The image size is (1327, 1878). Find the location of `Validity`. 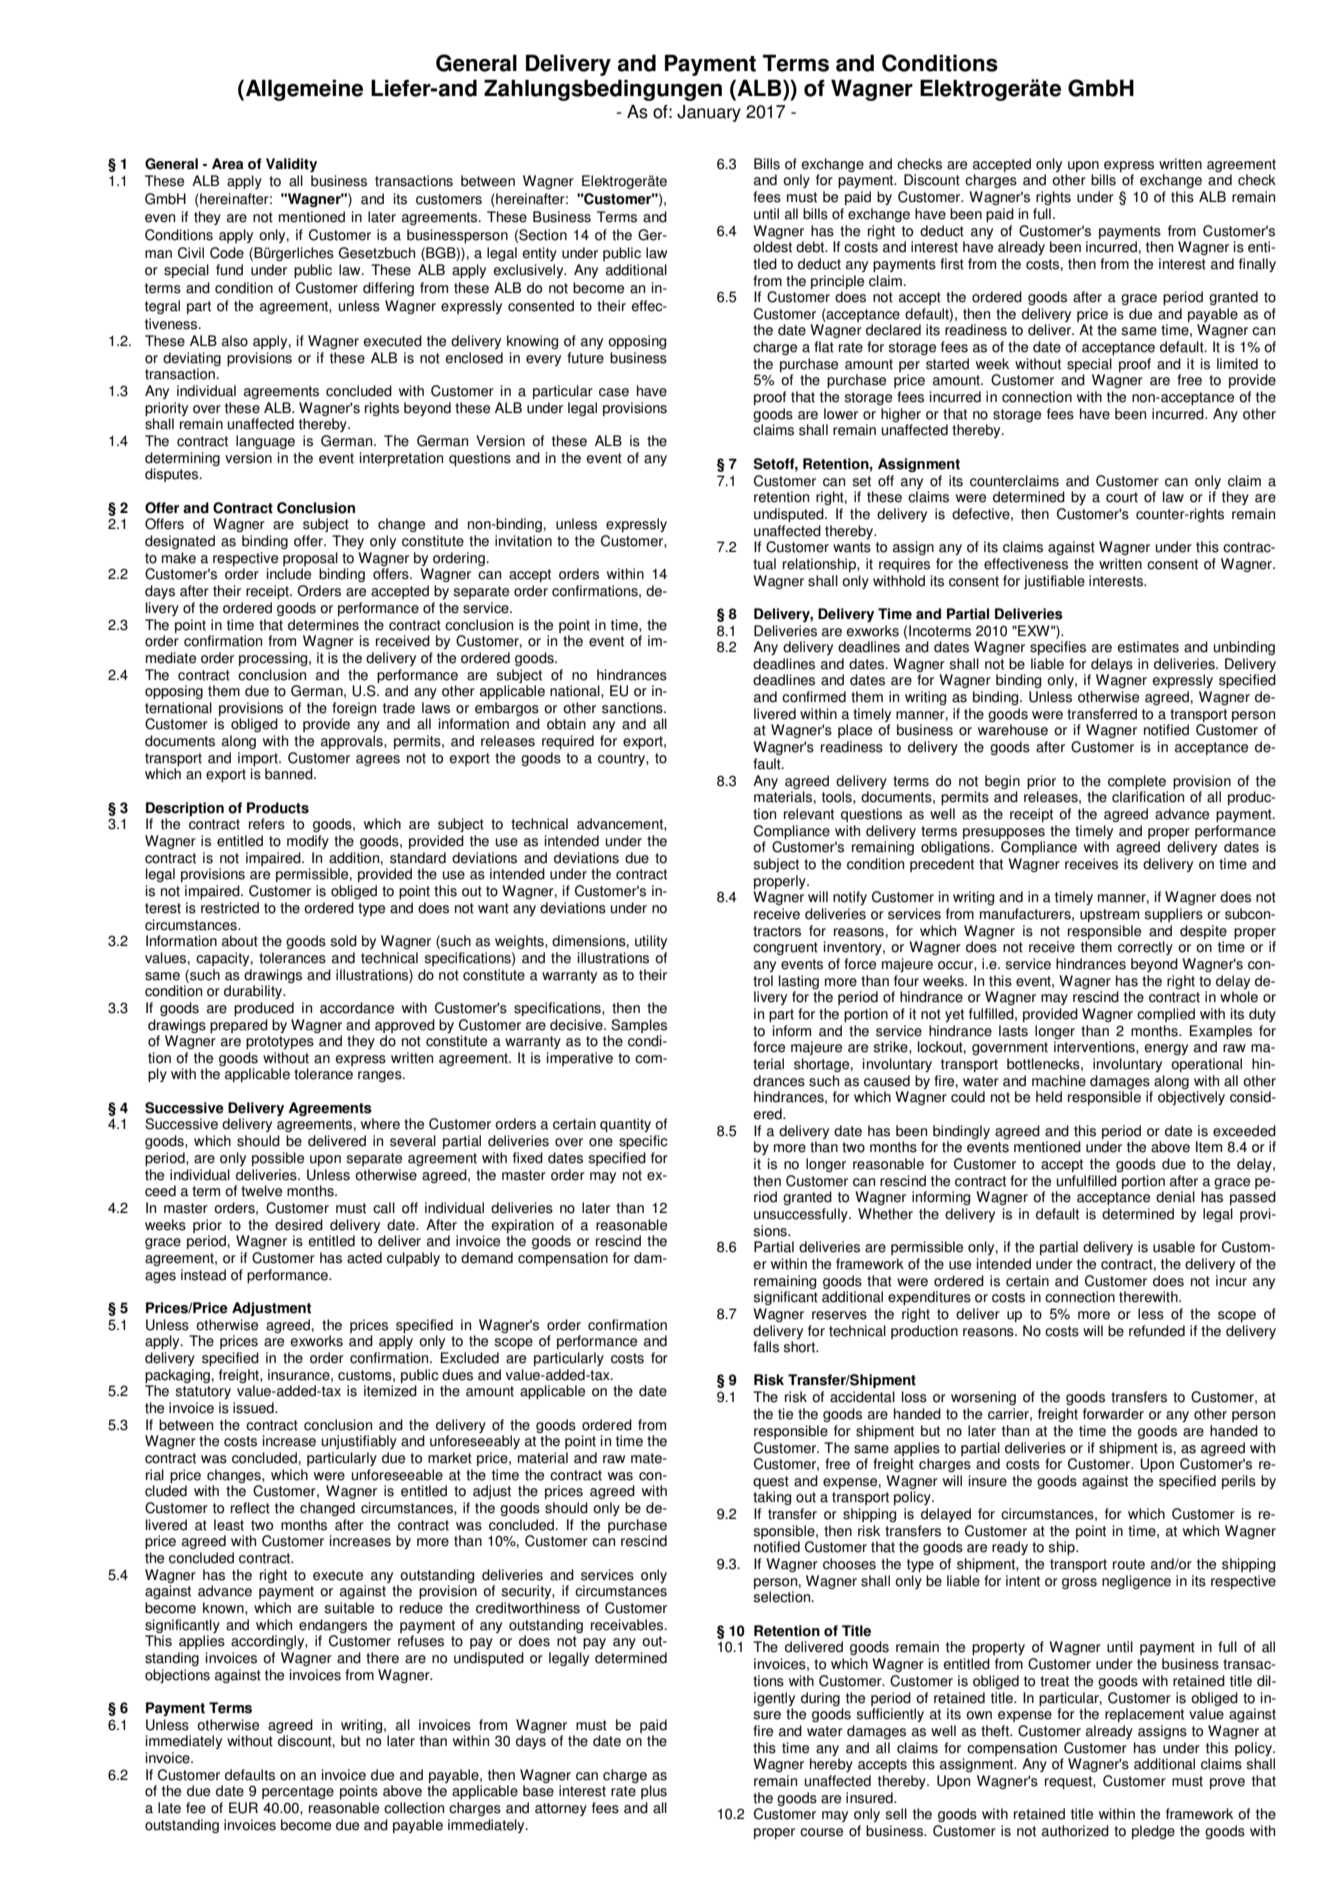

Validity is located at coordinates (291, 165).
